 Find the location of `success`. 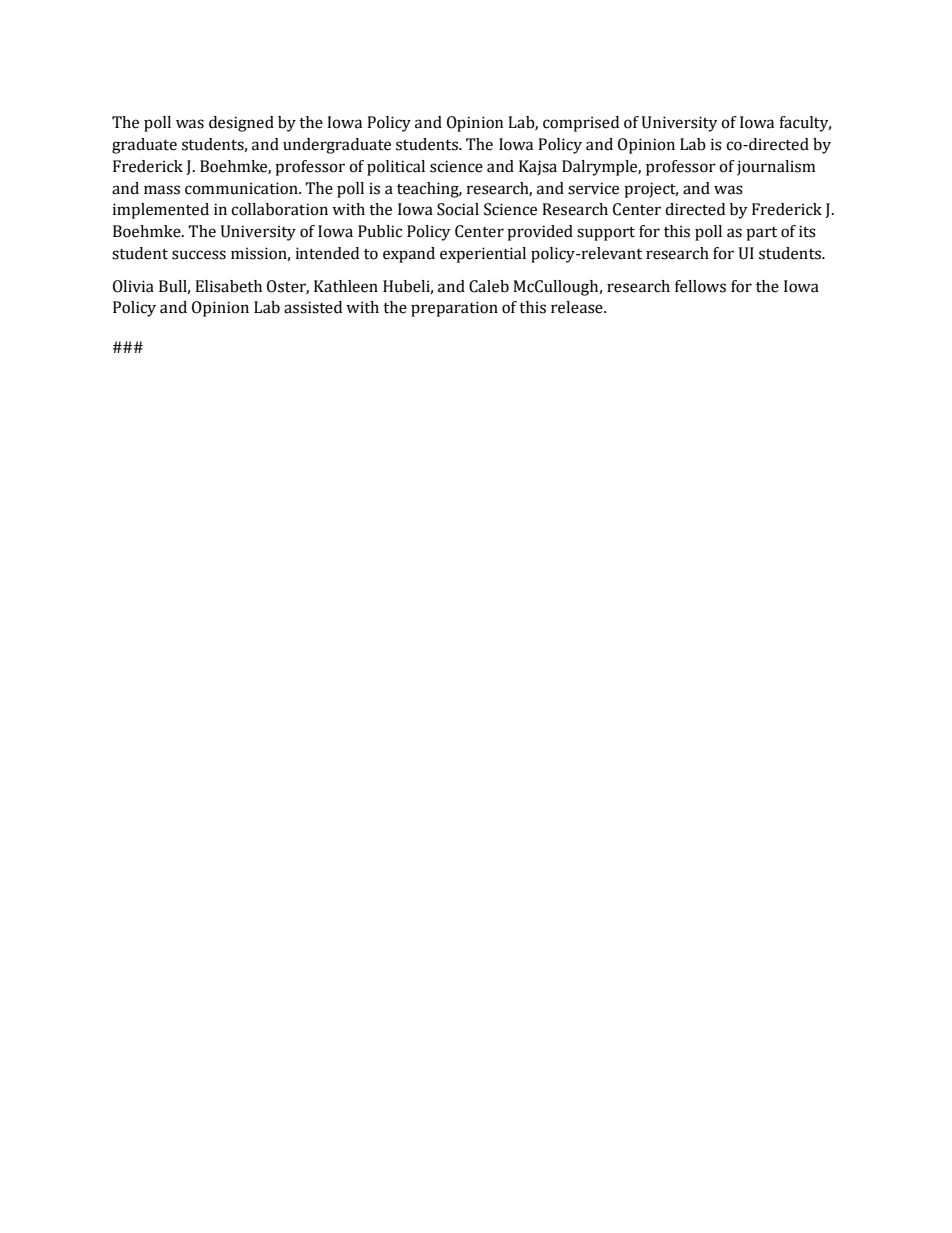

success is located at coordinates (199, 255).
